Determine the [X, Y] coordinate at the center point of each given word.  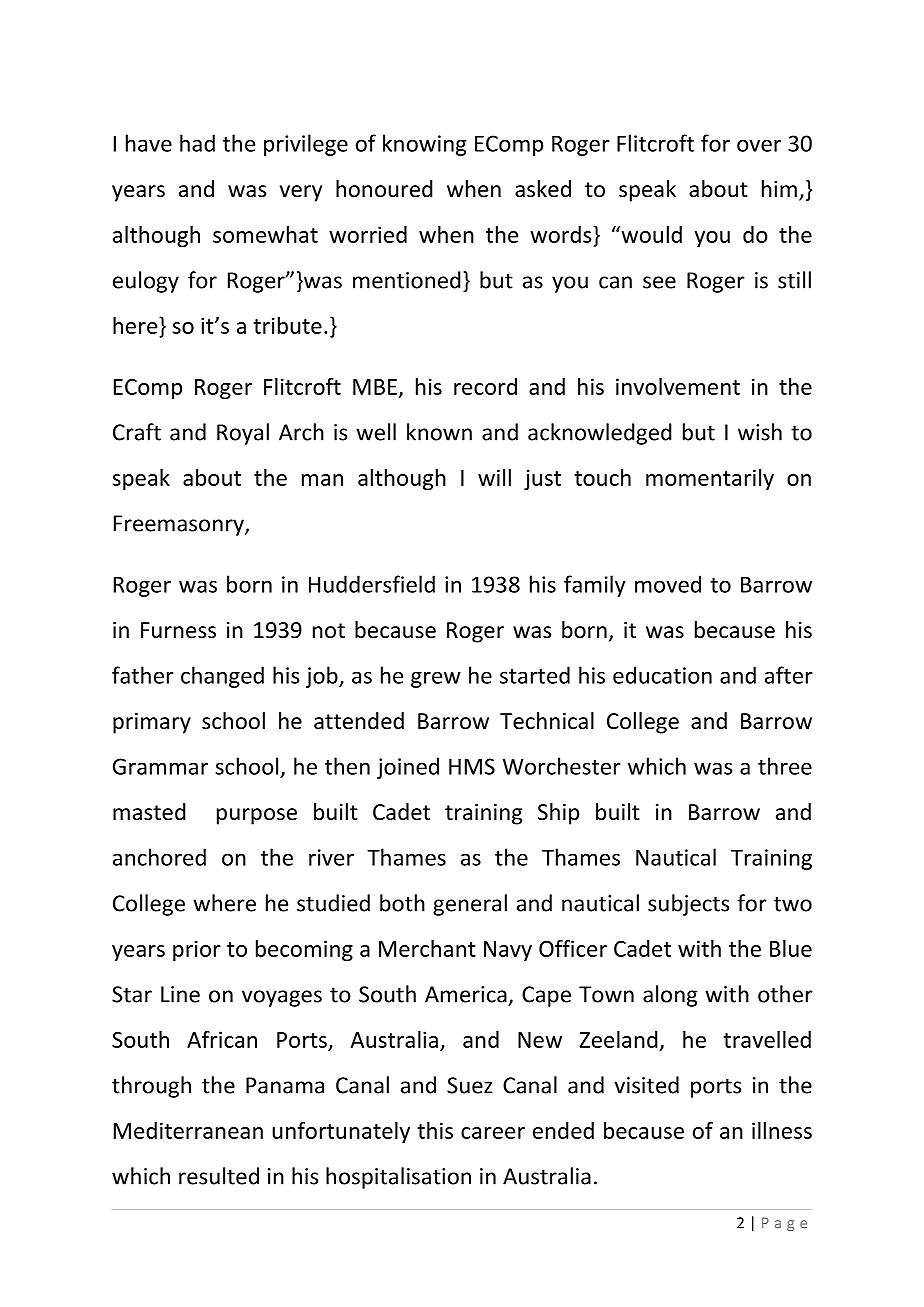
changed [222, 677]
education [662, 675]
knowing [424, 145]
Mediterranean [188, 1130]
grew [436, 679]
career [493, 1133]
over [759, 145]
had [197, 143]
